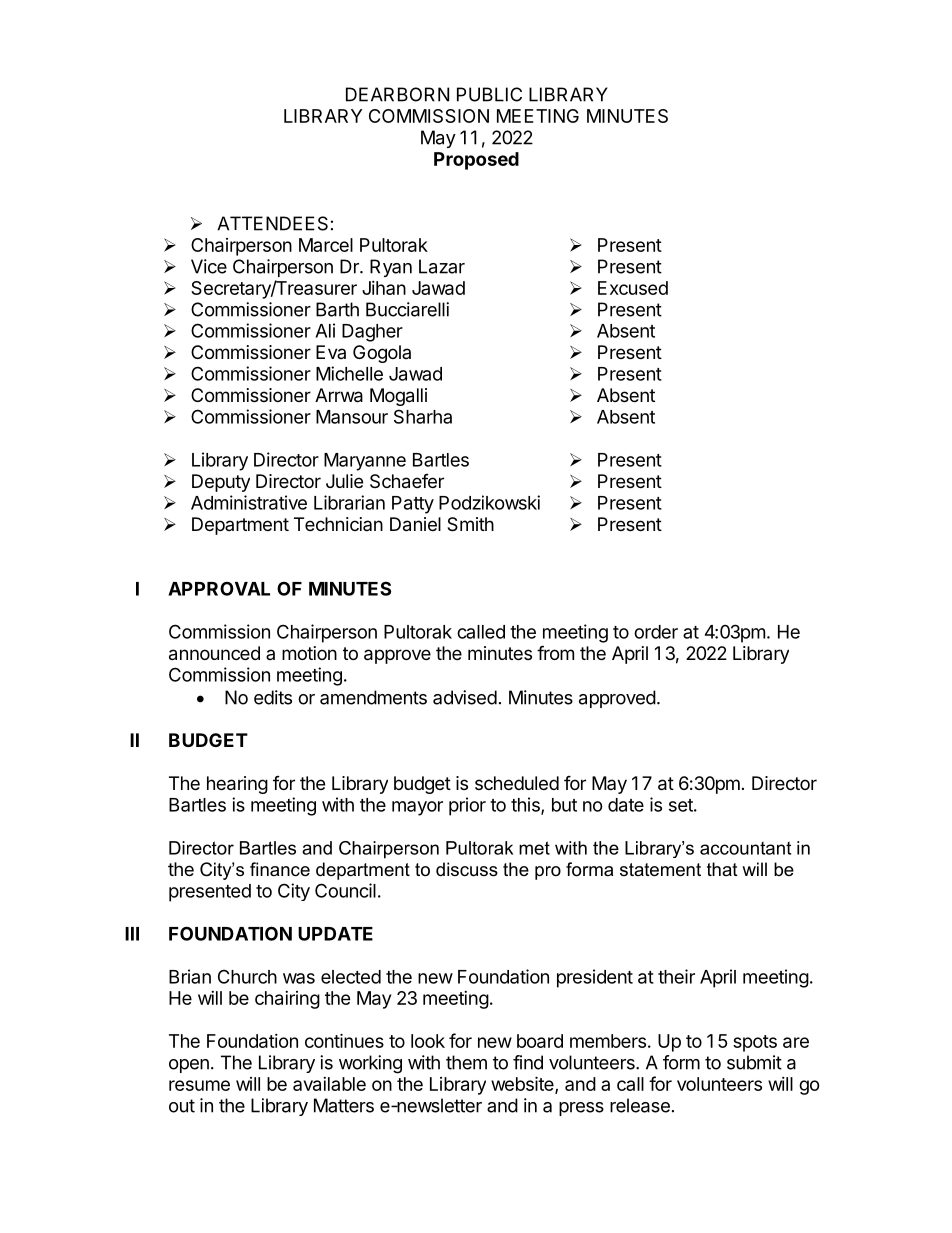 Image resolution: width=952 pixels, height=1233 pixels. What do you see at coordinates (467, 869) in the image?
I see `discuss` at bounding box center [467, 869].
